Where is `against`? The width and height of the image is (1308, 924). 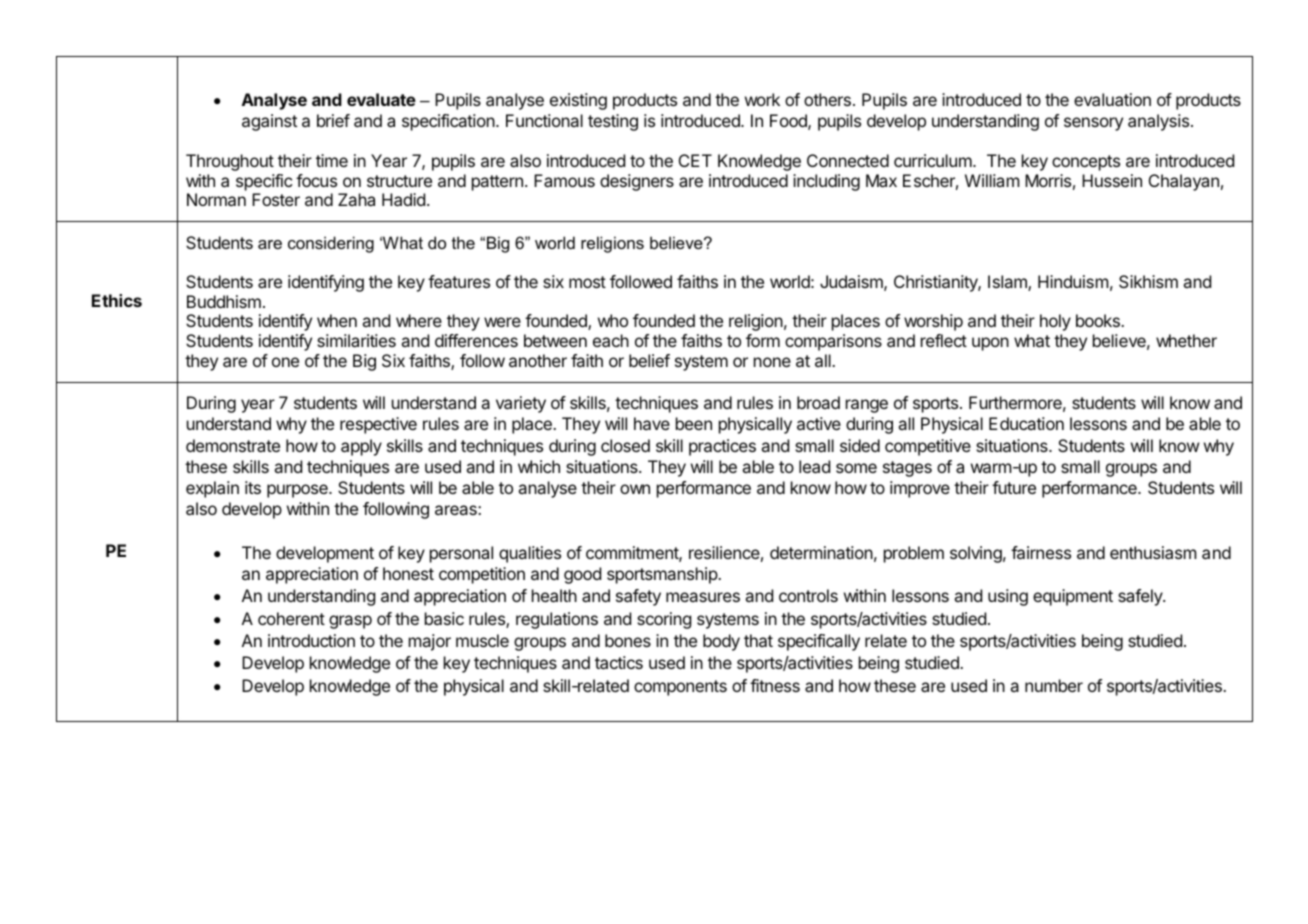
against is located at coordinates (269, 122).
